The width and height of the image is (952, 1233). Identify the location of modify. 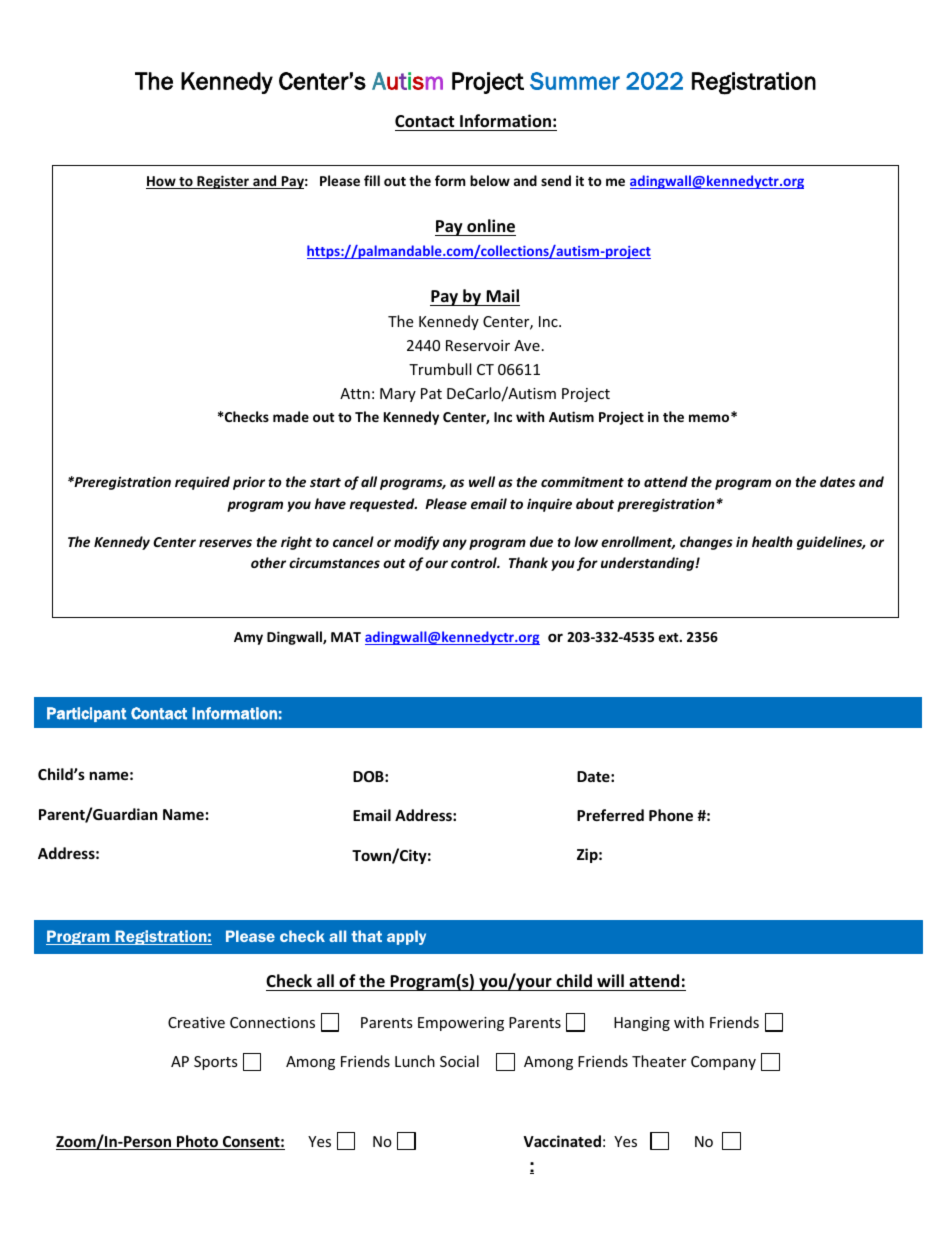
(416, 543).
